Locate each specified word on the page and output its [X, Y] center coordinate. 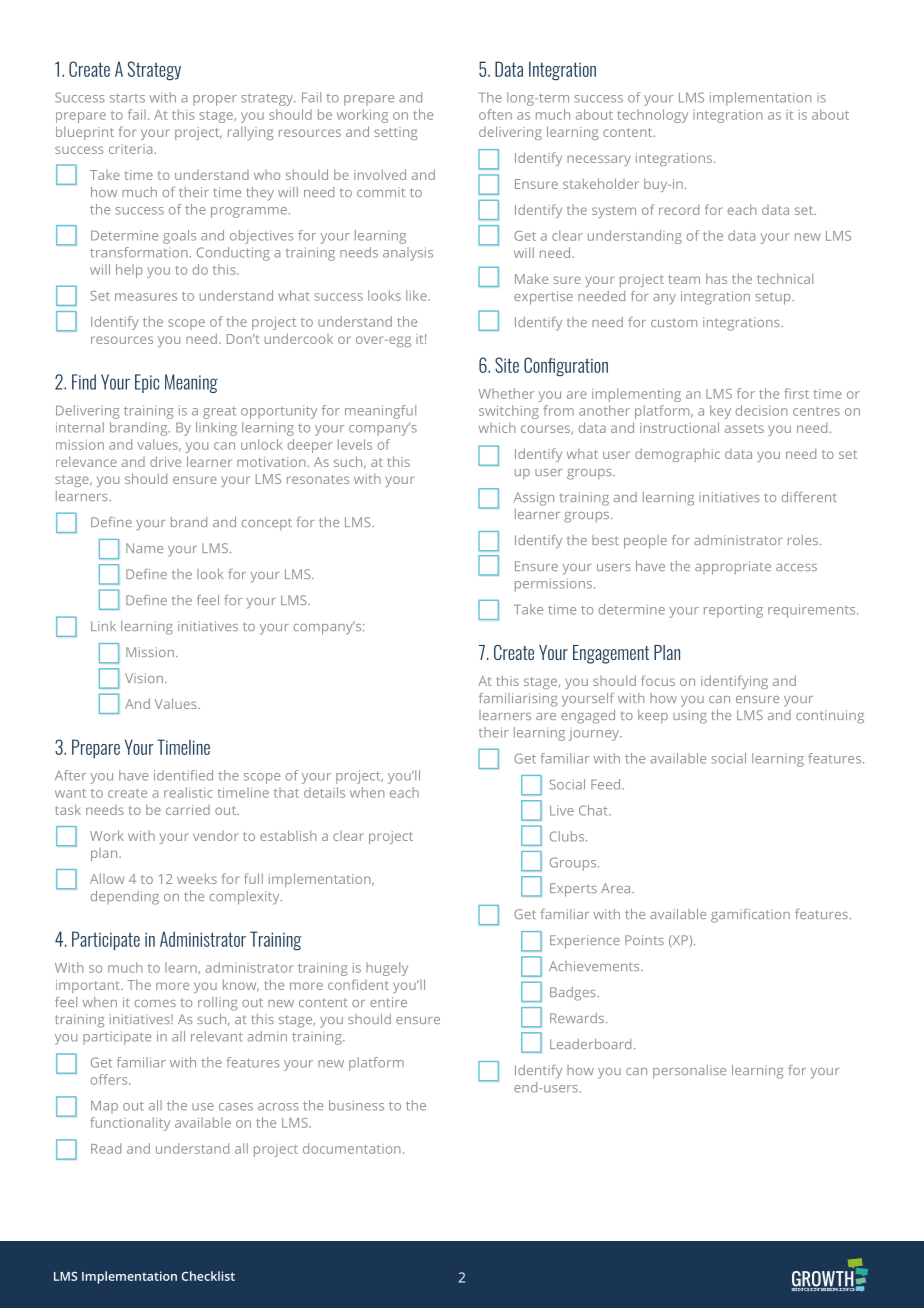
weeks [197, 878]
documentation [352, 1148]
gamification [750, 916]
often [495, 114]
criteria [130, 149]
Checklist [208, 1276]
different [809, 497]
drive [165, 461]
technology [652, 116]
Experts [573, 890]
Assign [534, 499]
